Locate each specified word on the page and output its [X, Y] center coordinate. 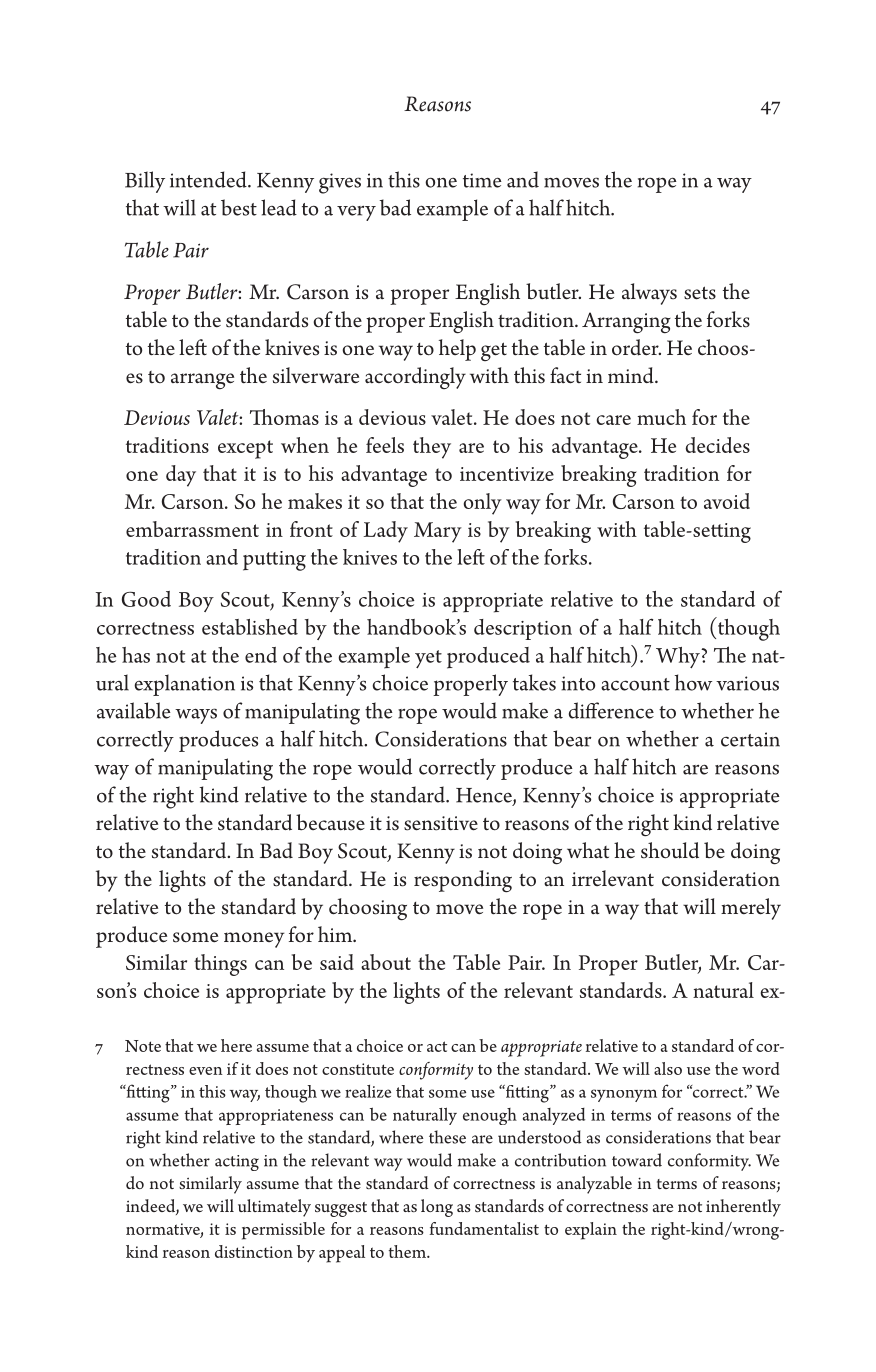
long [437, 1208]
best [239, 207]
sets [700, 293]
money [254, 940]
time [482, 180]
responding [463, 881]
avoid [727, 501]
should [670, 850]
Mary [438, 532]
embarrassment [192, 529]
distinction [254, 1251]
